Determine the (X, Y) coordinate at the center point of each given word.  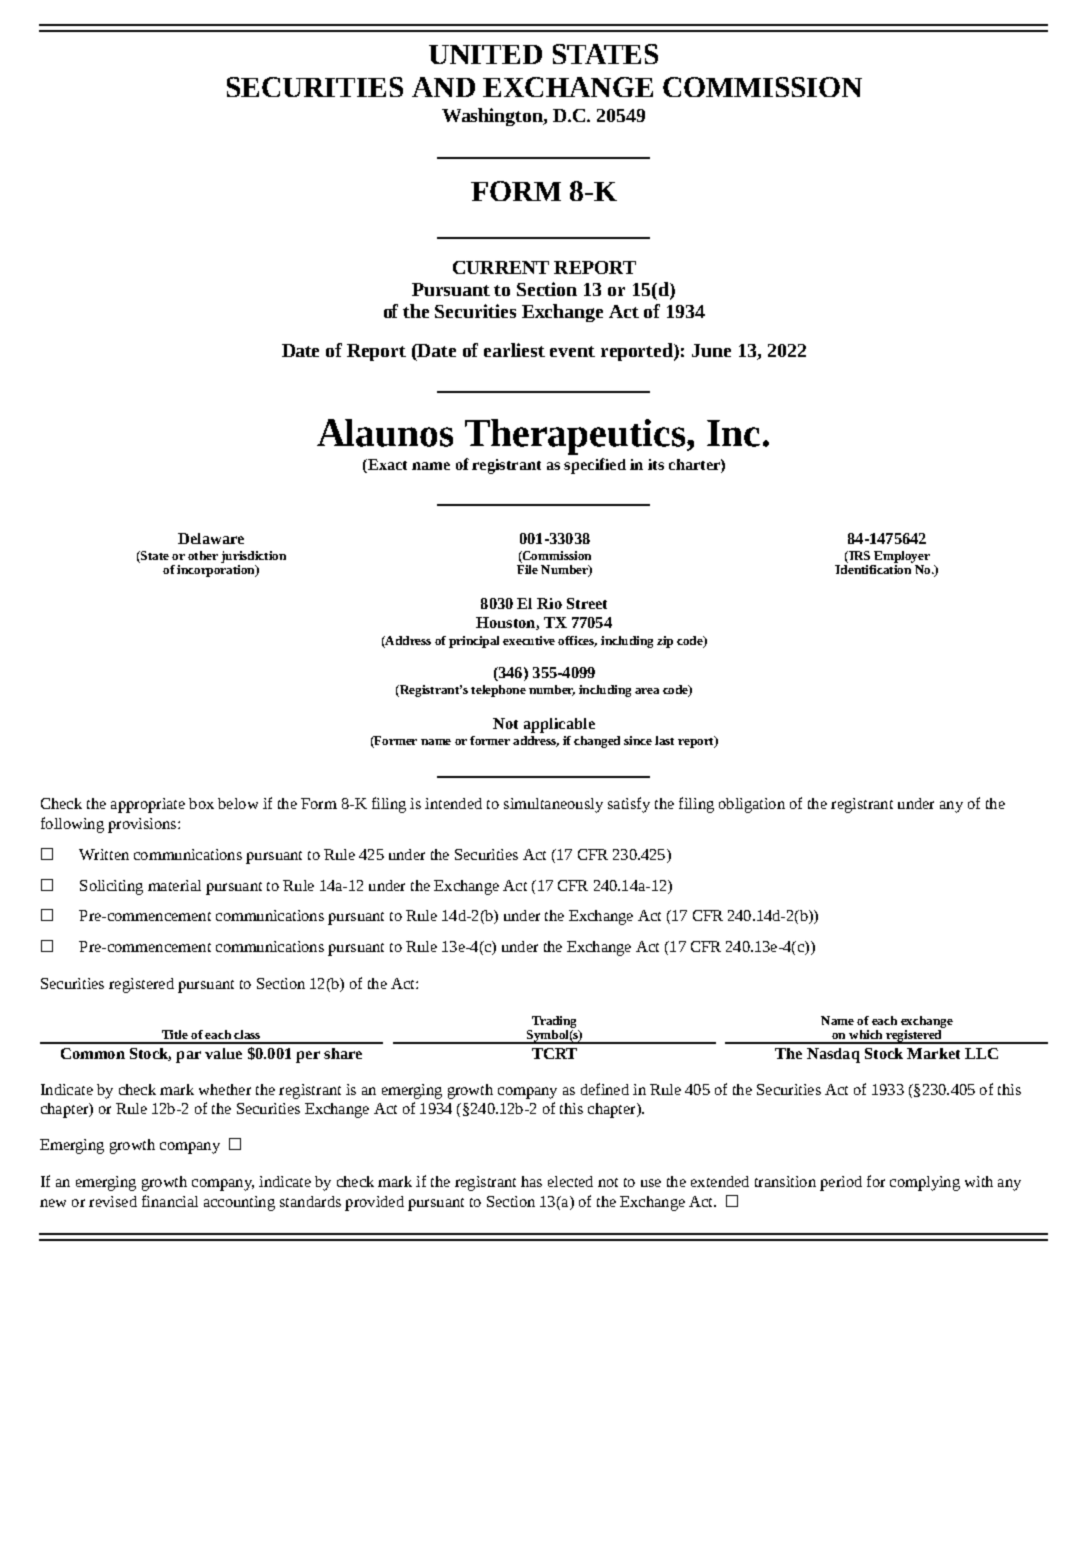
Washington (493, 117)
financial (170, 1201)
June (711, 350)
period (841, 1183)
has (531, 1181)
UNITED (485, 54)
